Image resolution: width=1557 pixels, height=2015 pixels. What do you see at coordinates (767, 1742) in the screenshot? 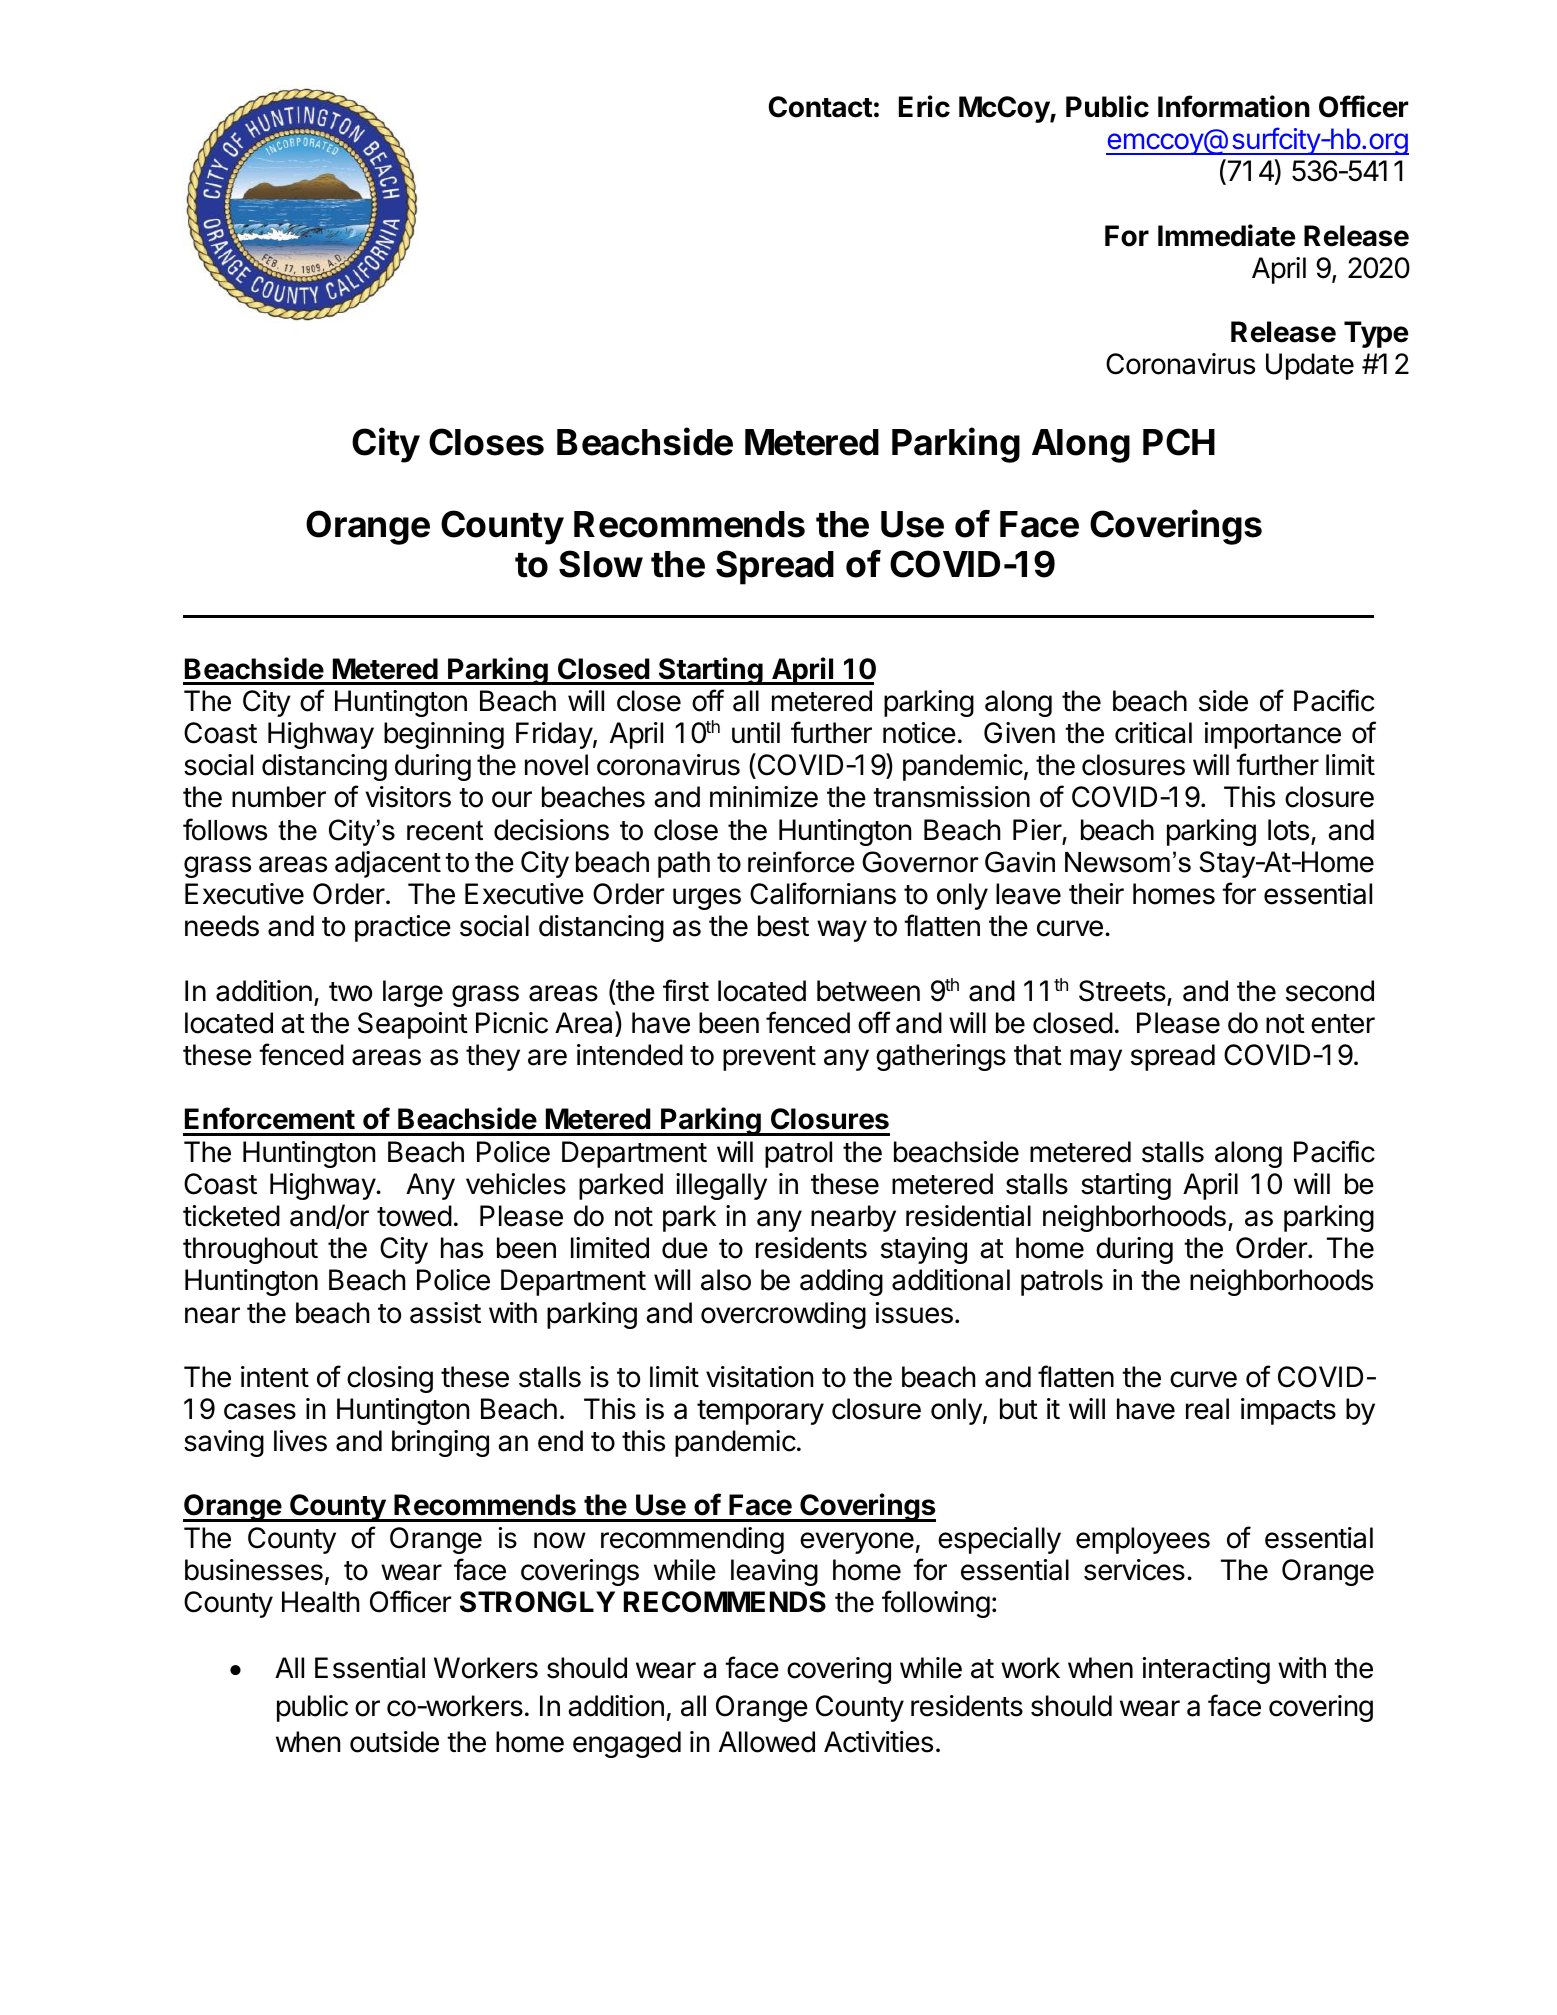
I see `Allowed` at bounding box center [767, 1742].
